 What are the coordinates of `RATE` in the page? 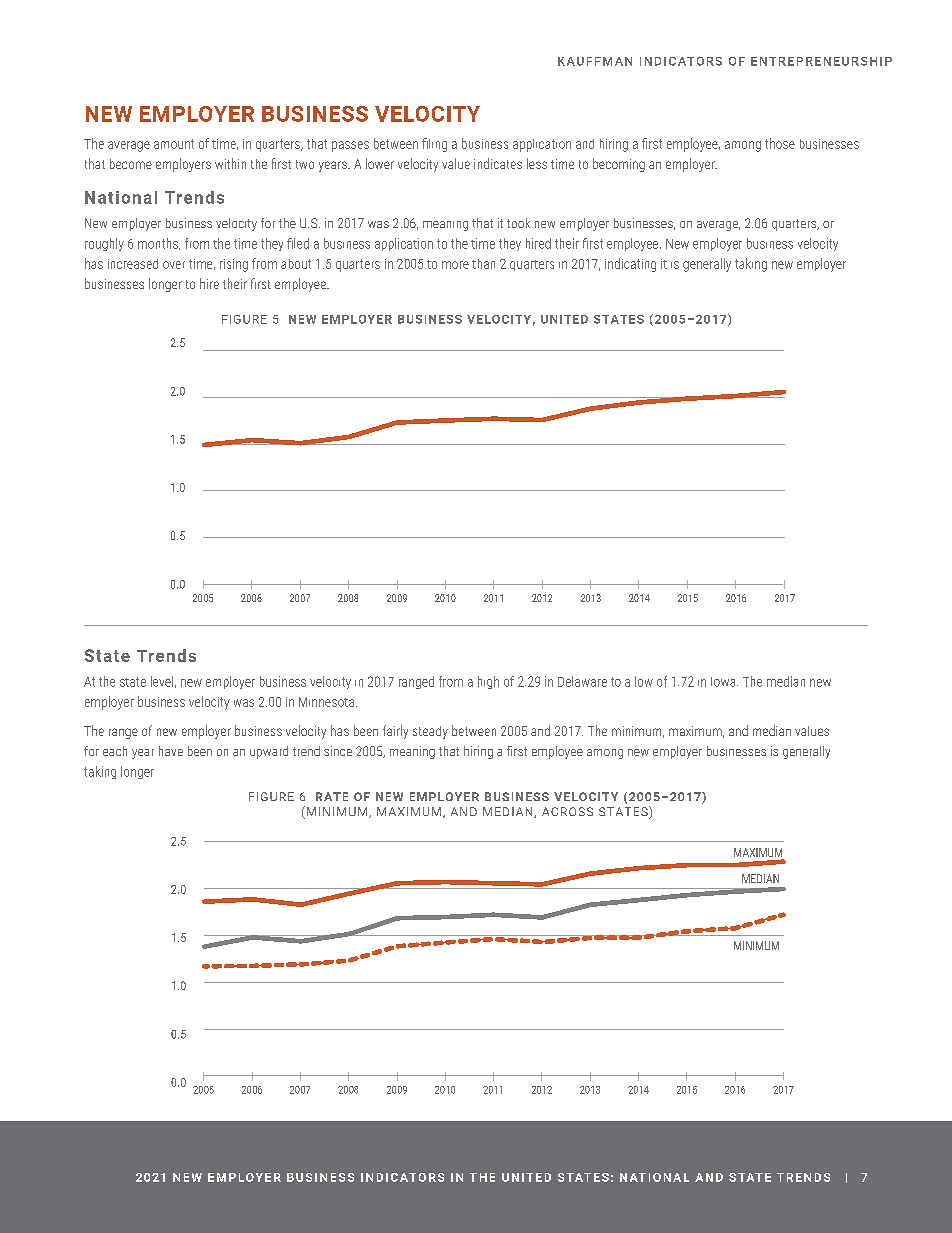 It's located at (332, 796).
